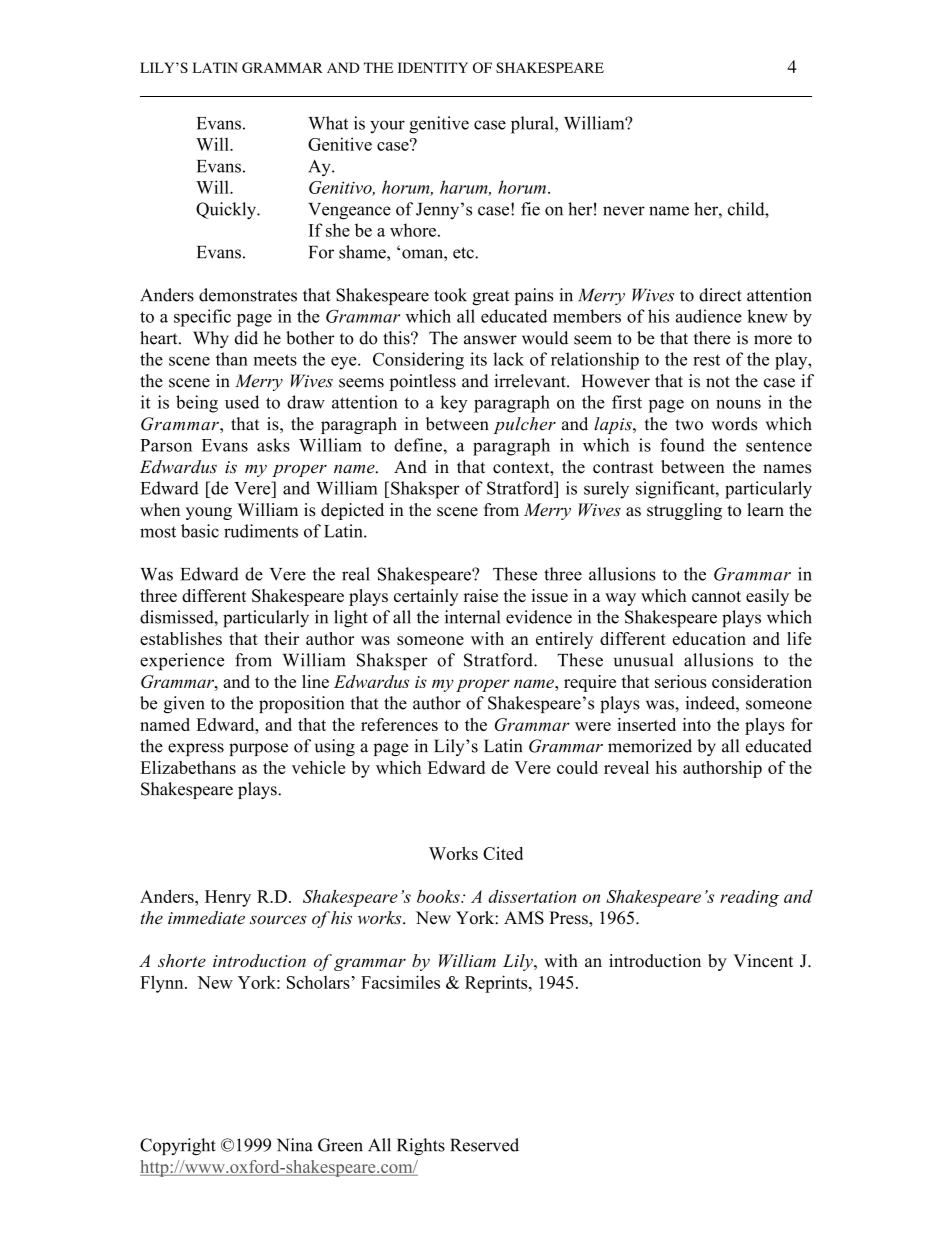 This screenshot has height=1233, width=952. I want to click on words, so click(734, 424).
